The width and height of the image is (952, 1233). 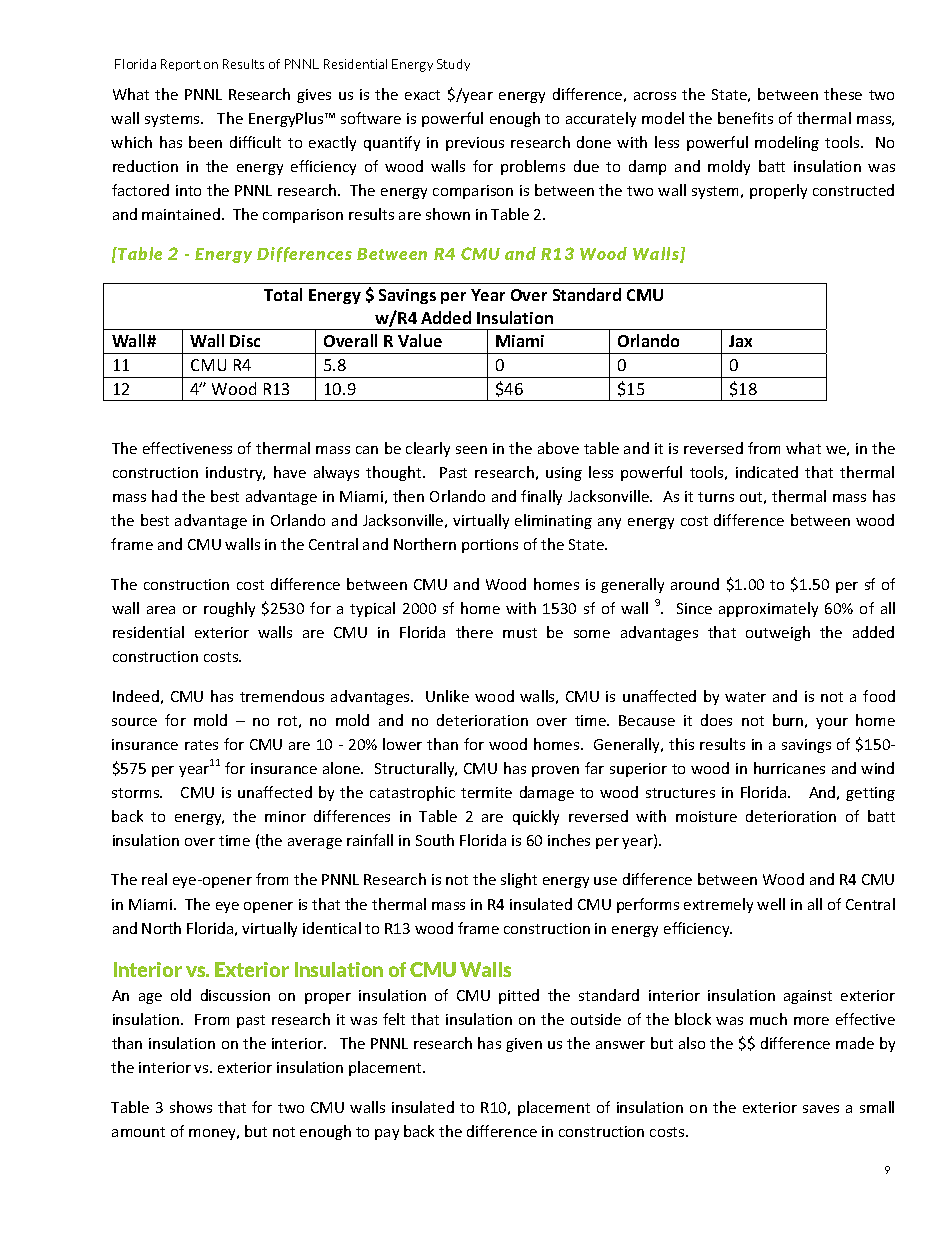 What do you see at coordinates (453, 65) in the image?
I see `Study` at bounding box center [453, 65].
